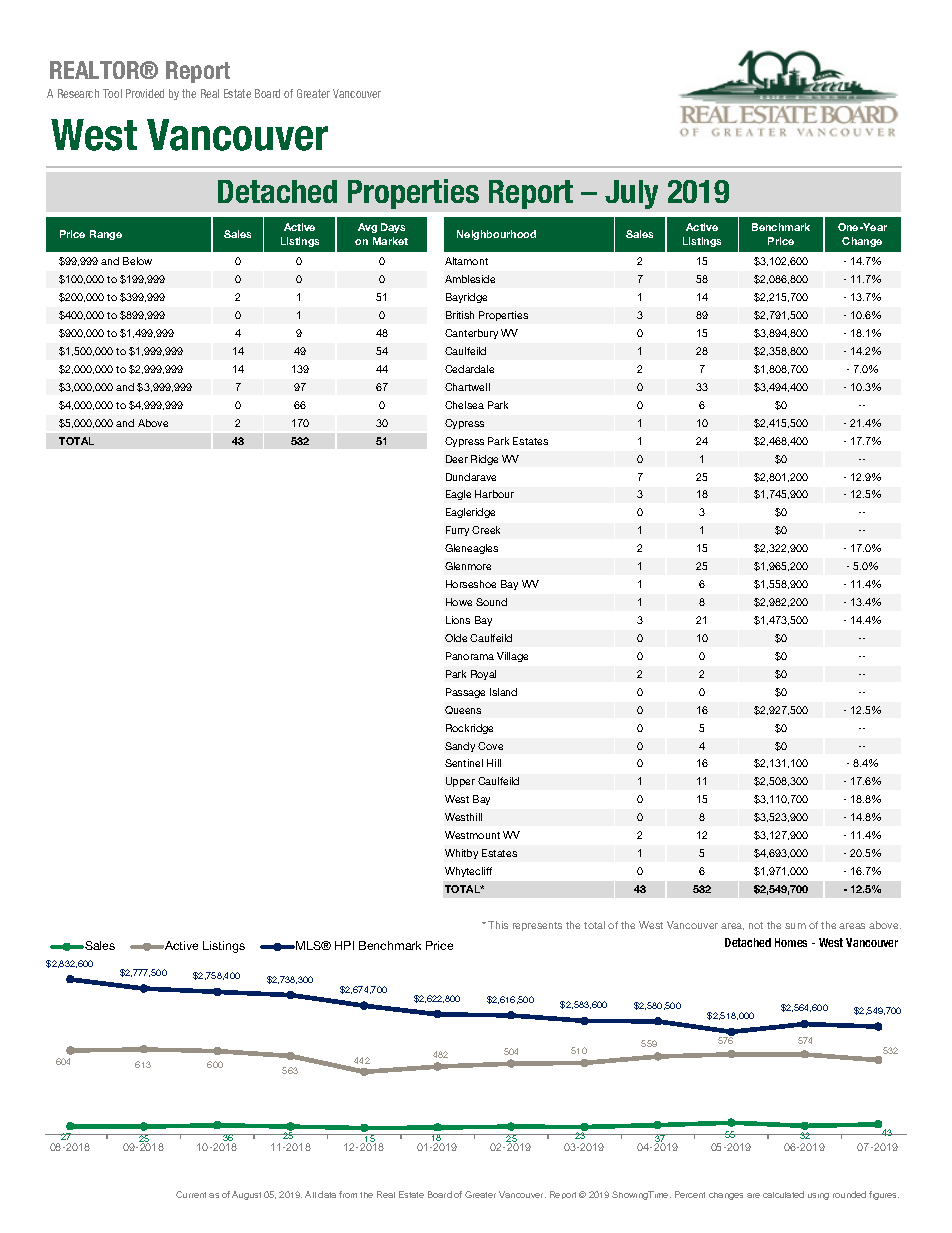 The image size is (952, 1233). Describe the element at coordinates (496, 235) in the page. I see `Neighbourhood` at that location.
